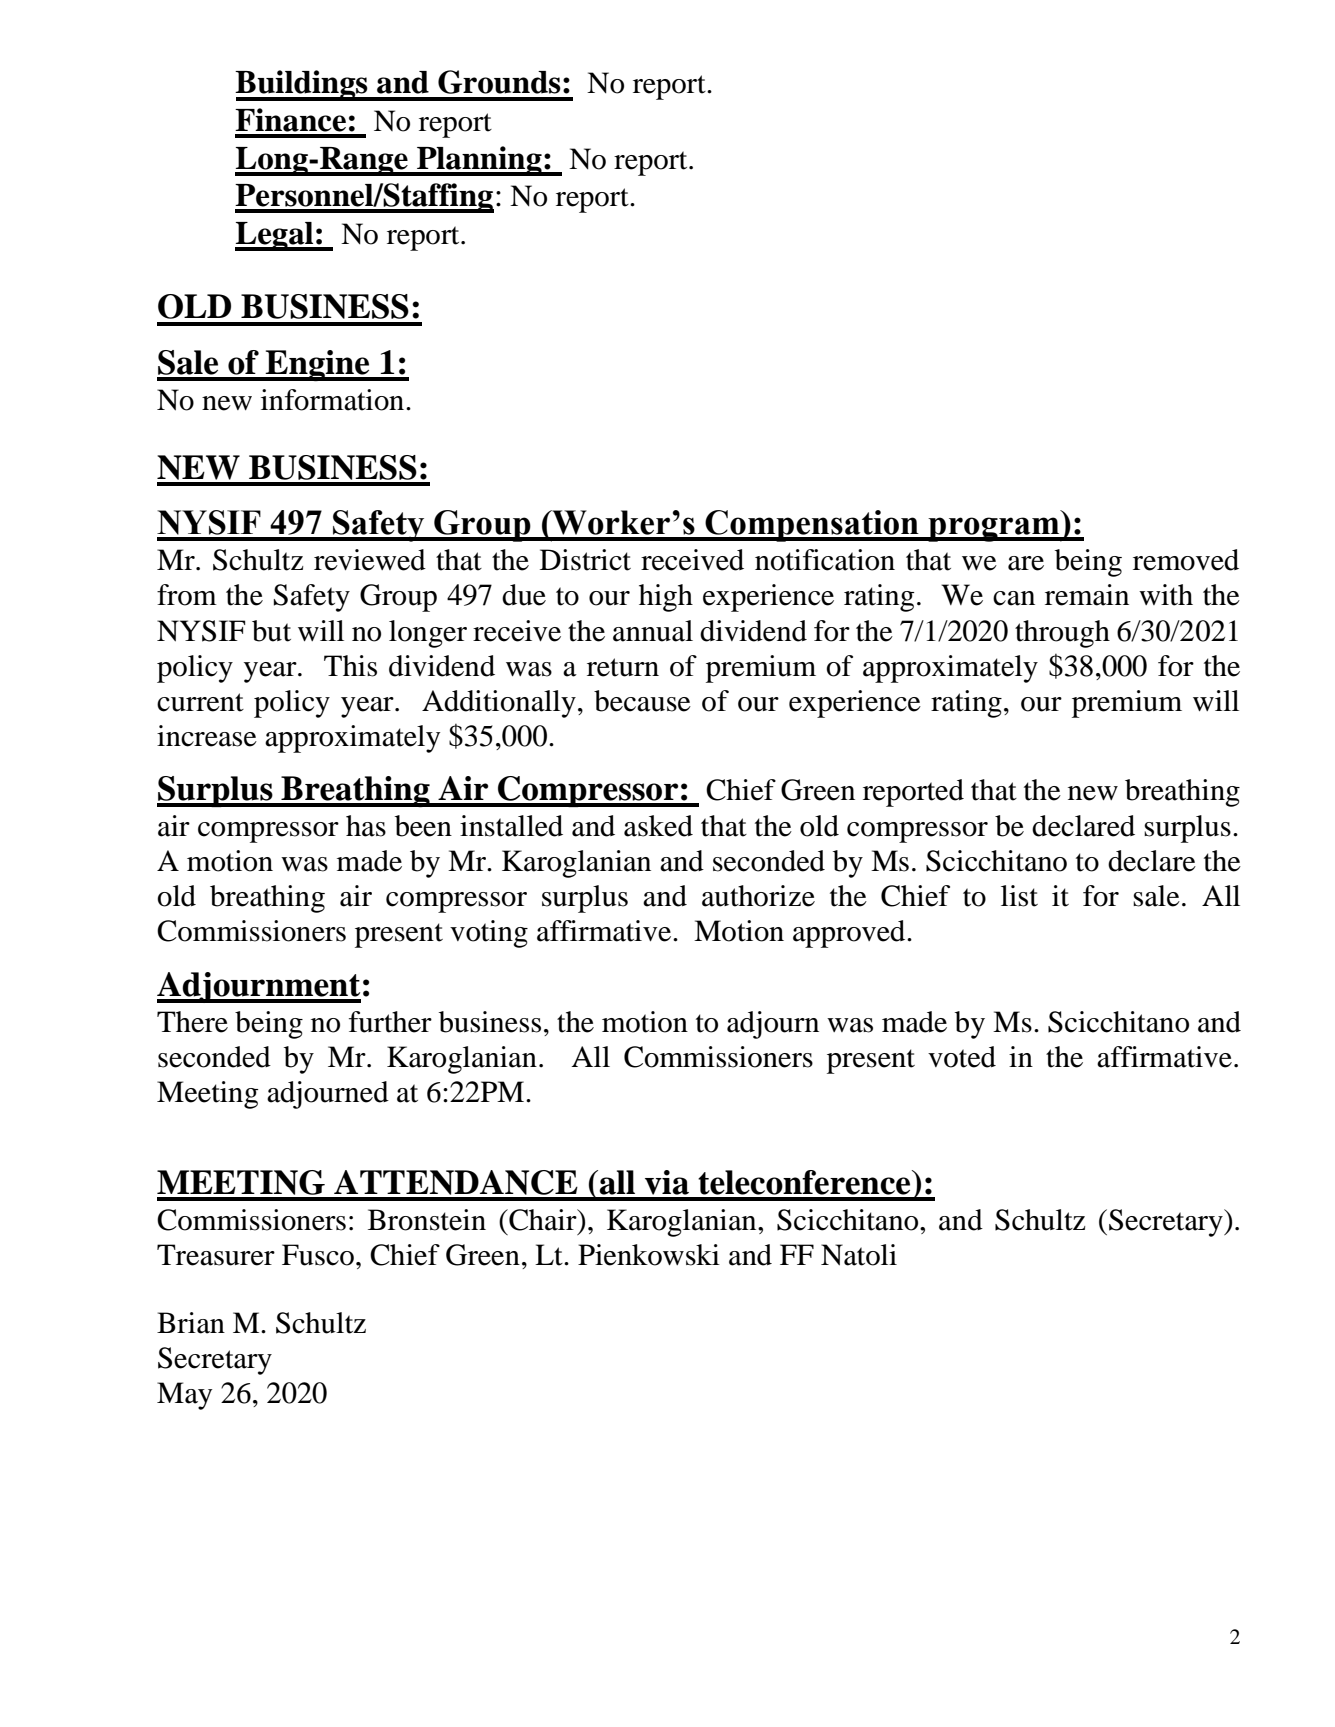 The image size is (1335, 1727). Describe the element at coordinates (499, 82) in the screenshot. I see `Grounds` at that location.
